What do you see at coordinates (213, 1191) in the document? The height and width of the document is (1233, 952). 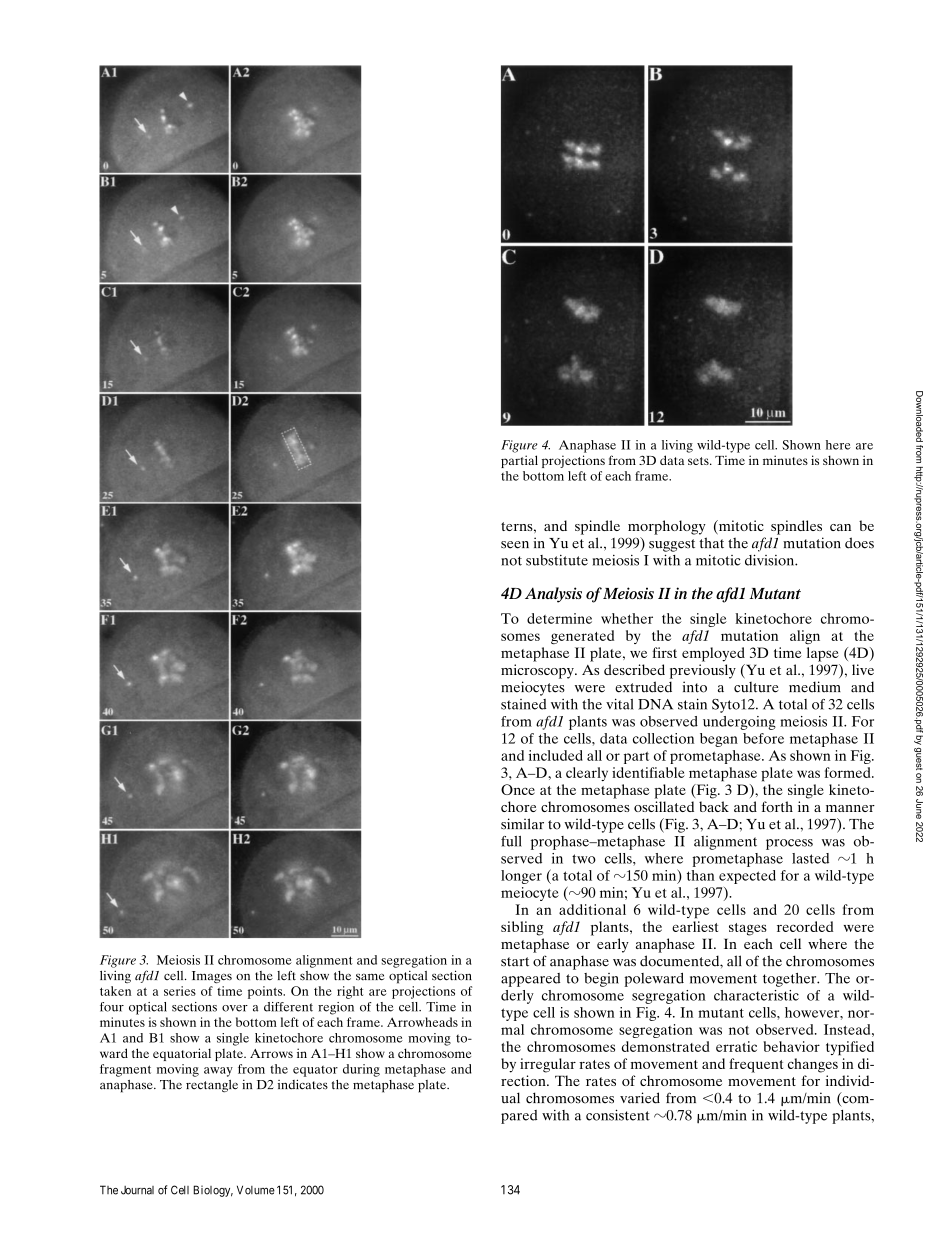 I see `Biology` at bounding box center [213, 1191].
